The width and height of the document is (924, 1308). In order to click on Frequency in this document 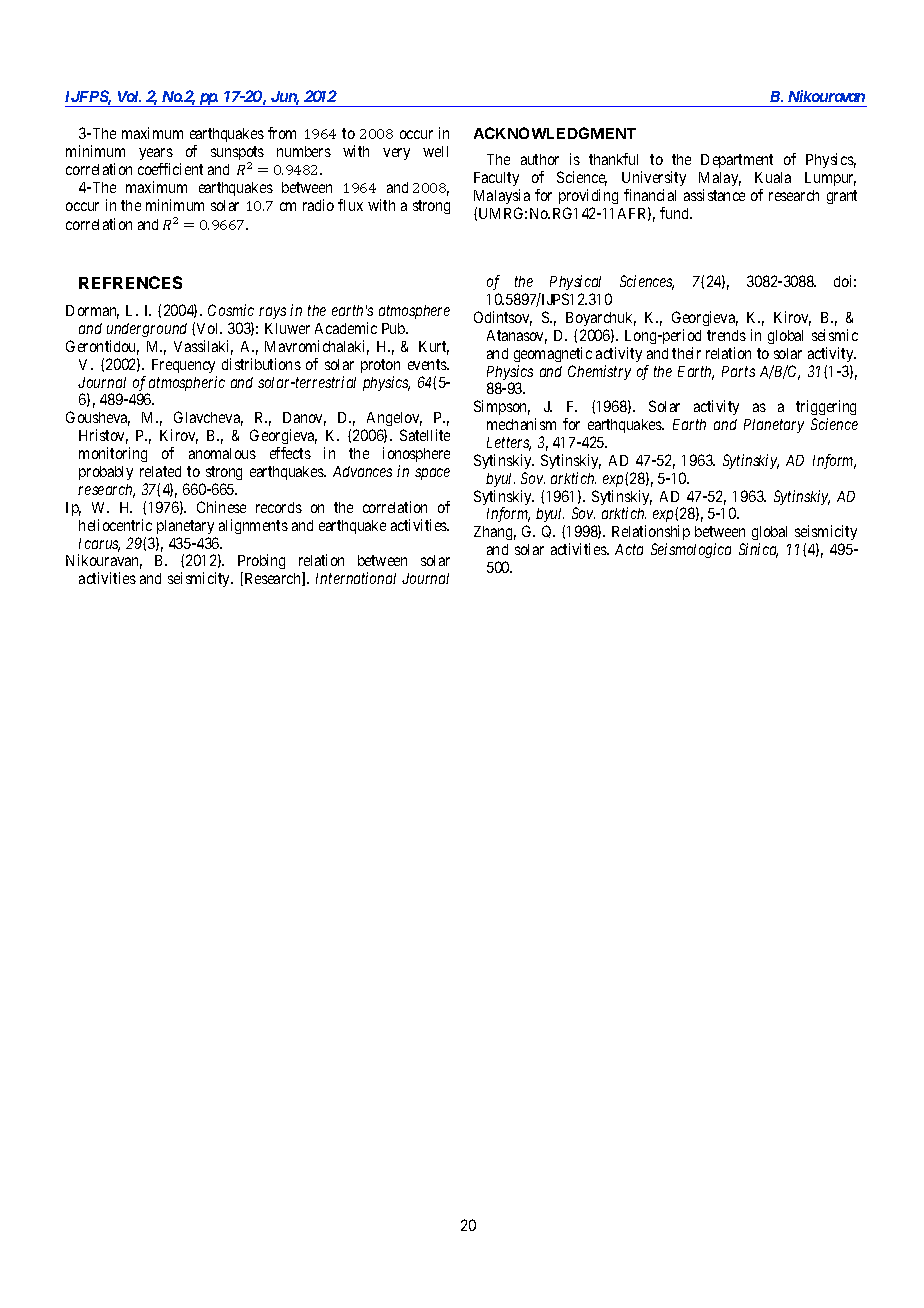, I will do `click(183, 366)`.
